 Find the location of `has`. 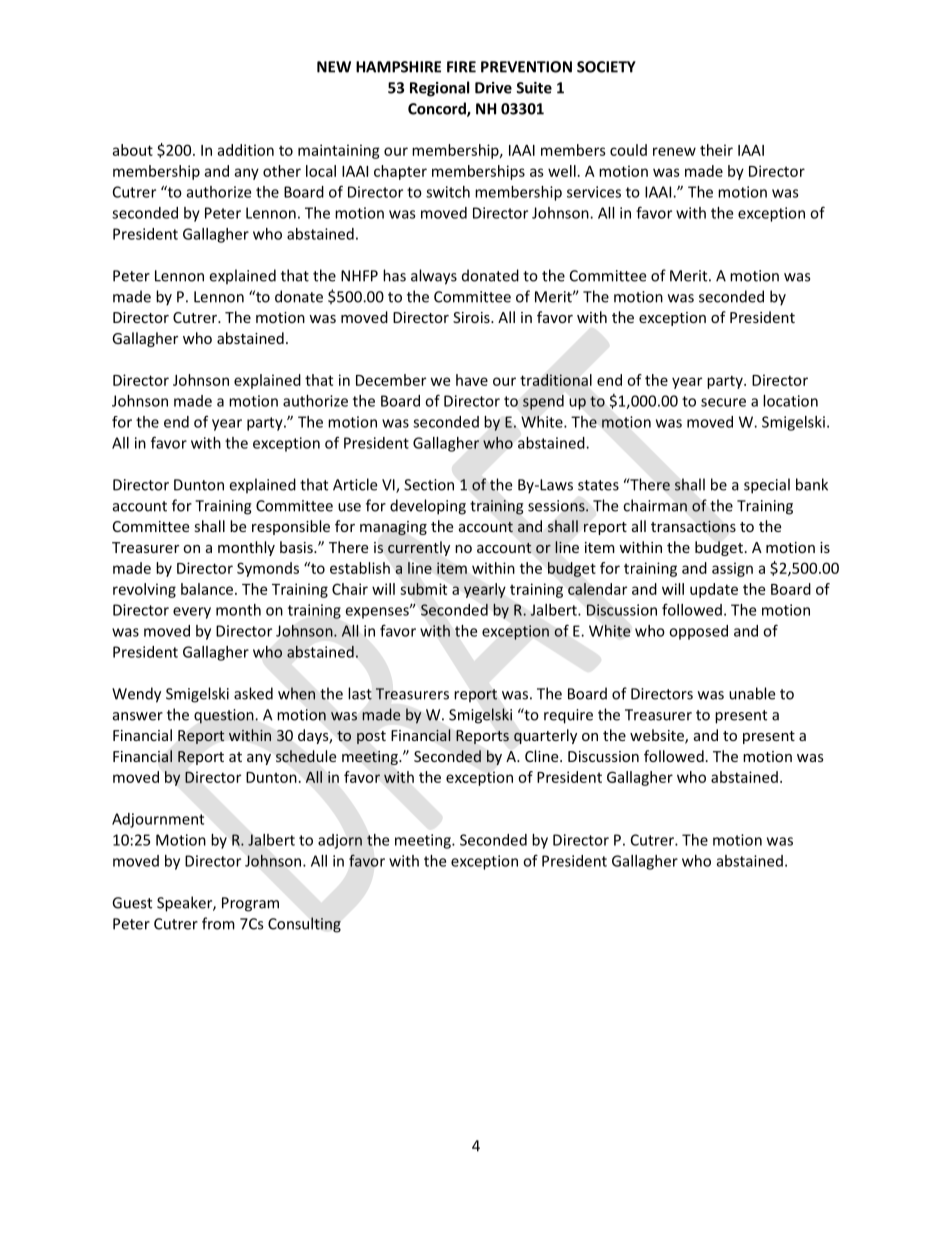

has is located at coordinates (394, 275).
